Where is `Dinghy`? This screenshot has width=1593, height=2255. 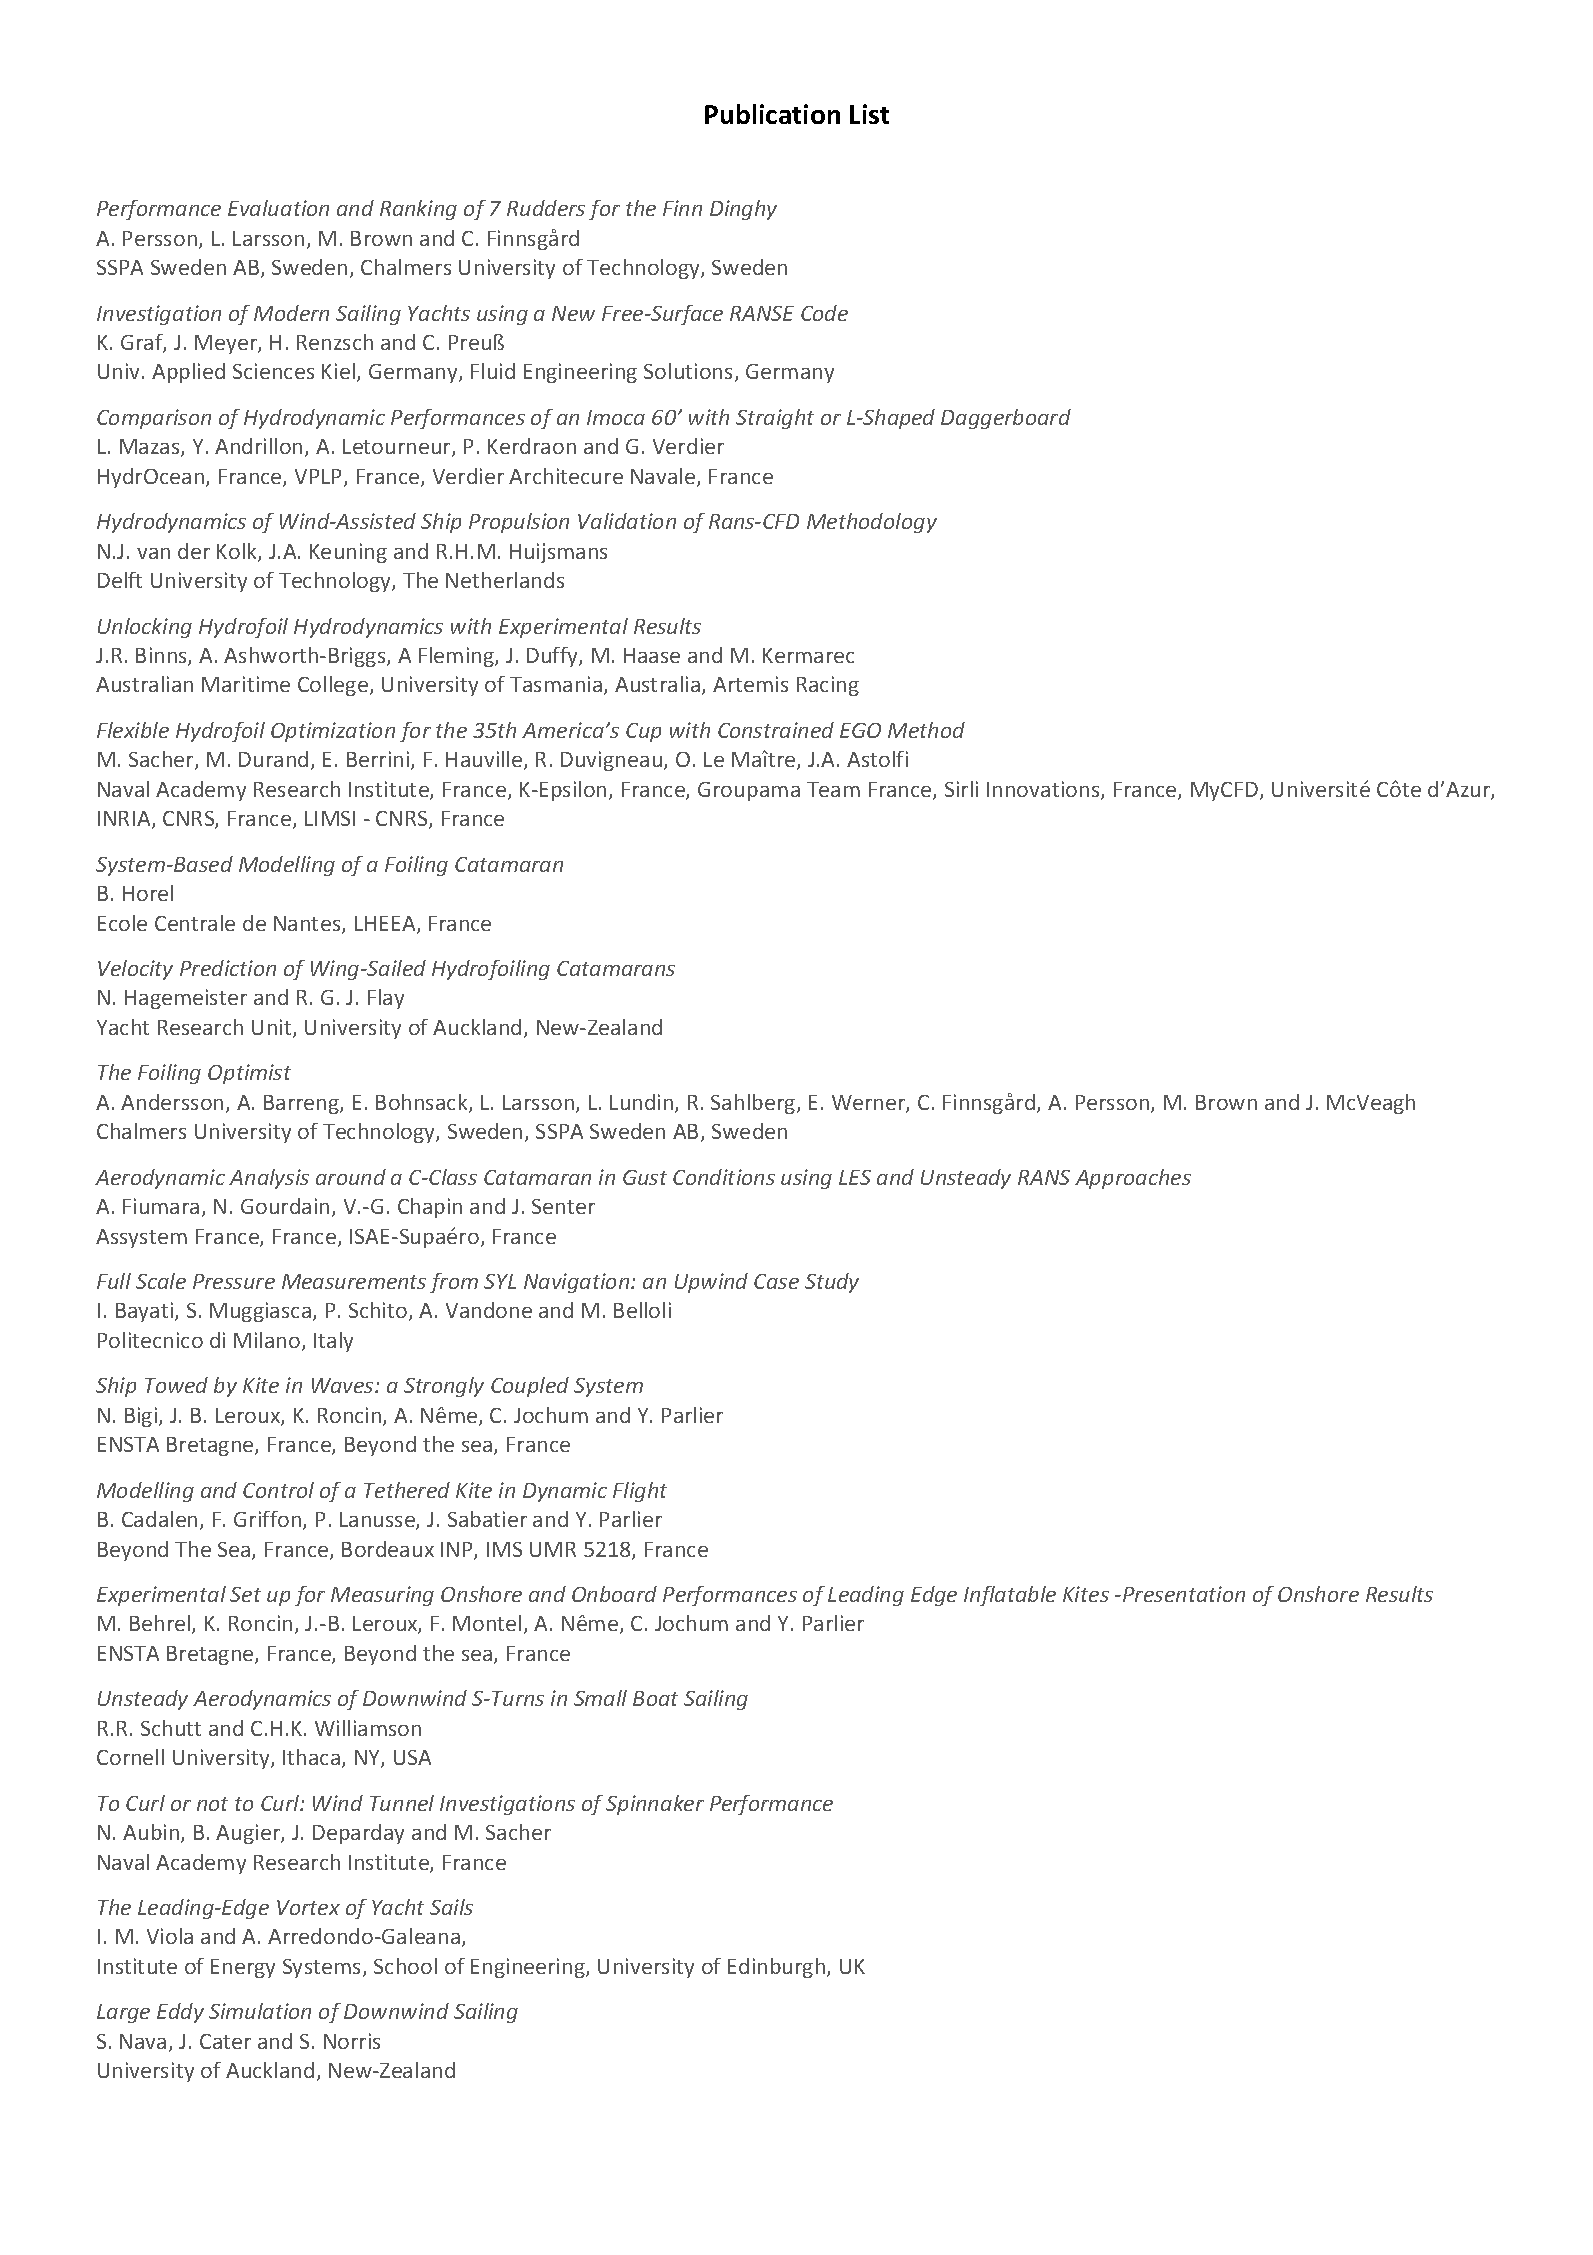
Dinghy is located at coordinates (743, 210).
